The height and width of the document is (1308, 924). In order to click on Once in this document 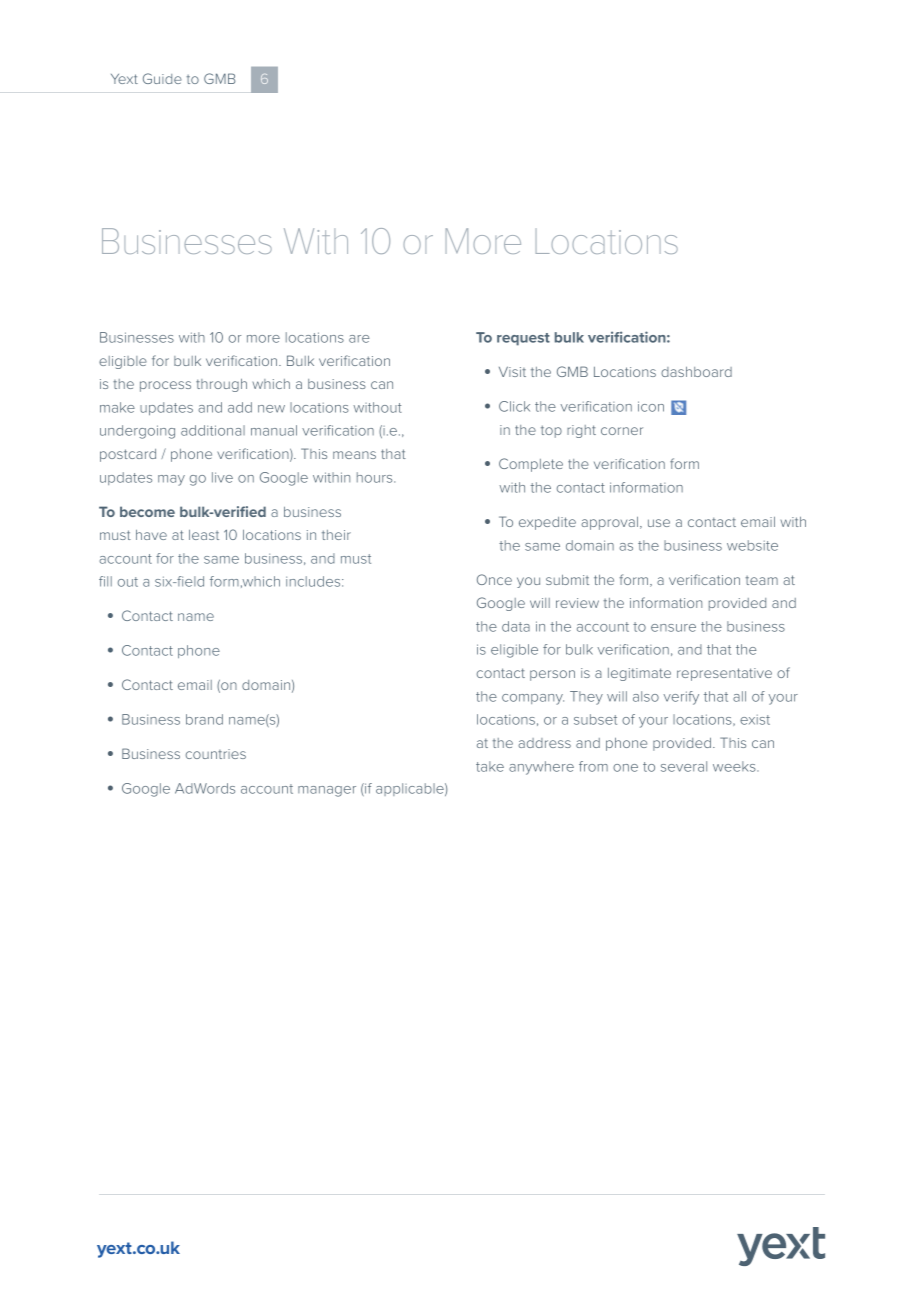, I will do `click(494, 579)`.
